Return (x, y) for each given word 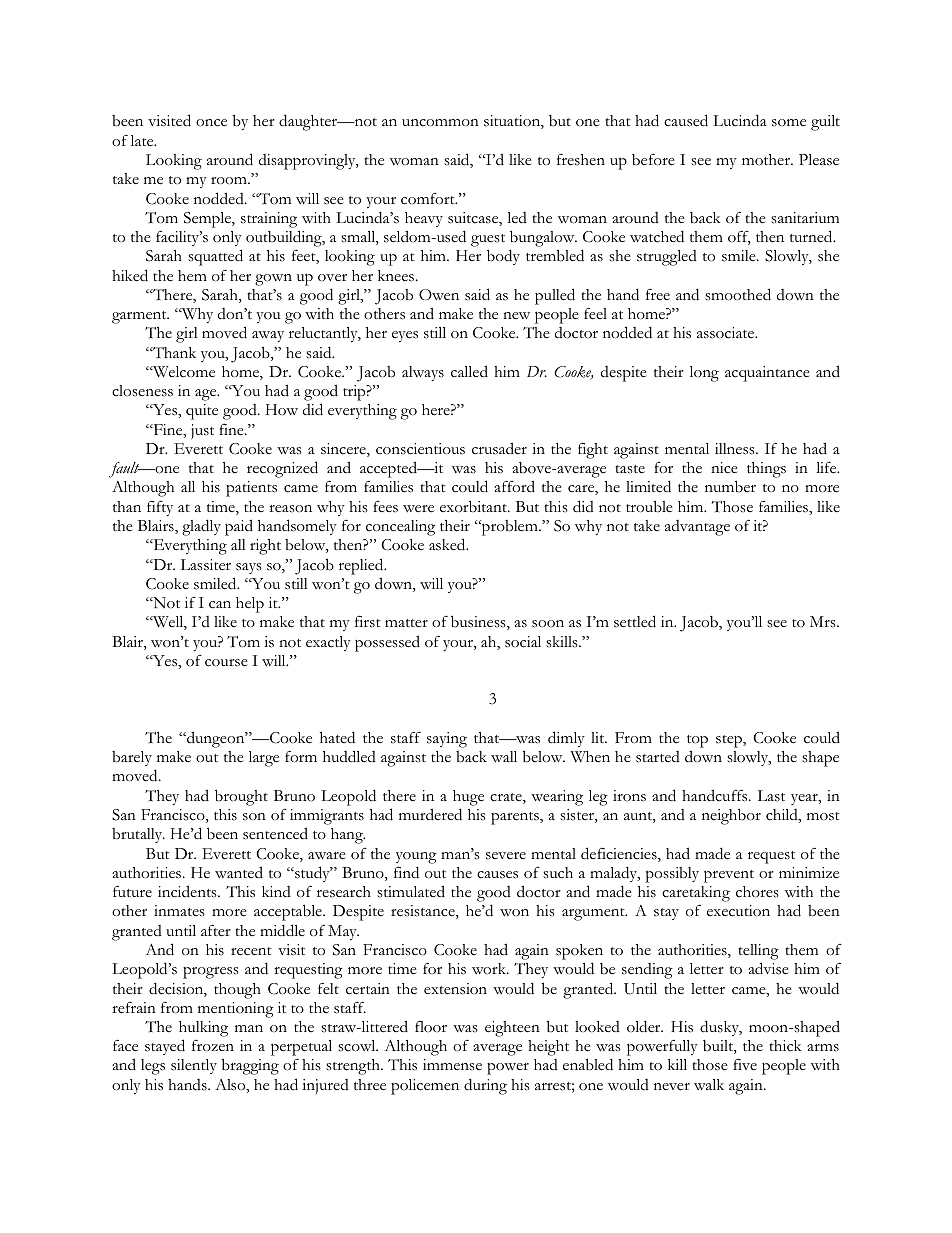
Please (819, 160)
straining (269, 220)
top (697, 741)
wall (504, 757)
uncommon (440, 123)
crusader (499, 448)
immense (452, 1065)
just (202, 431)
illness (736, 449)
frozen (213, 1045)
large (264, 759)
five (745, 1064)
